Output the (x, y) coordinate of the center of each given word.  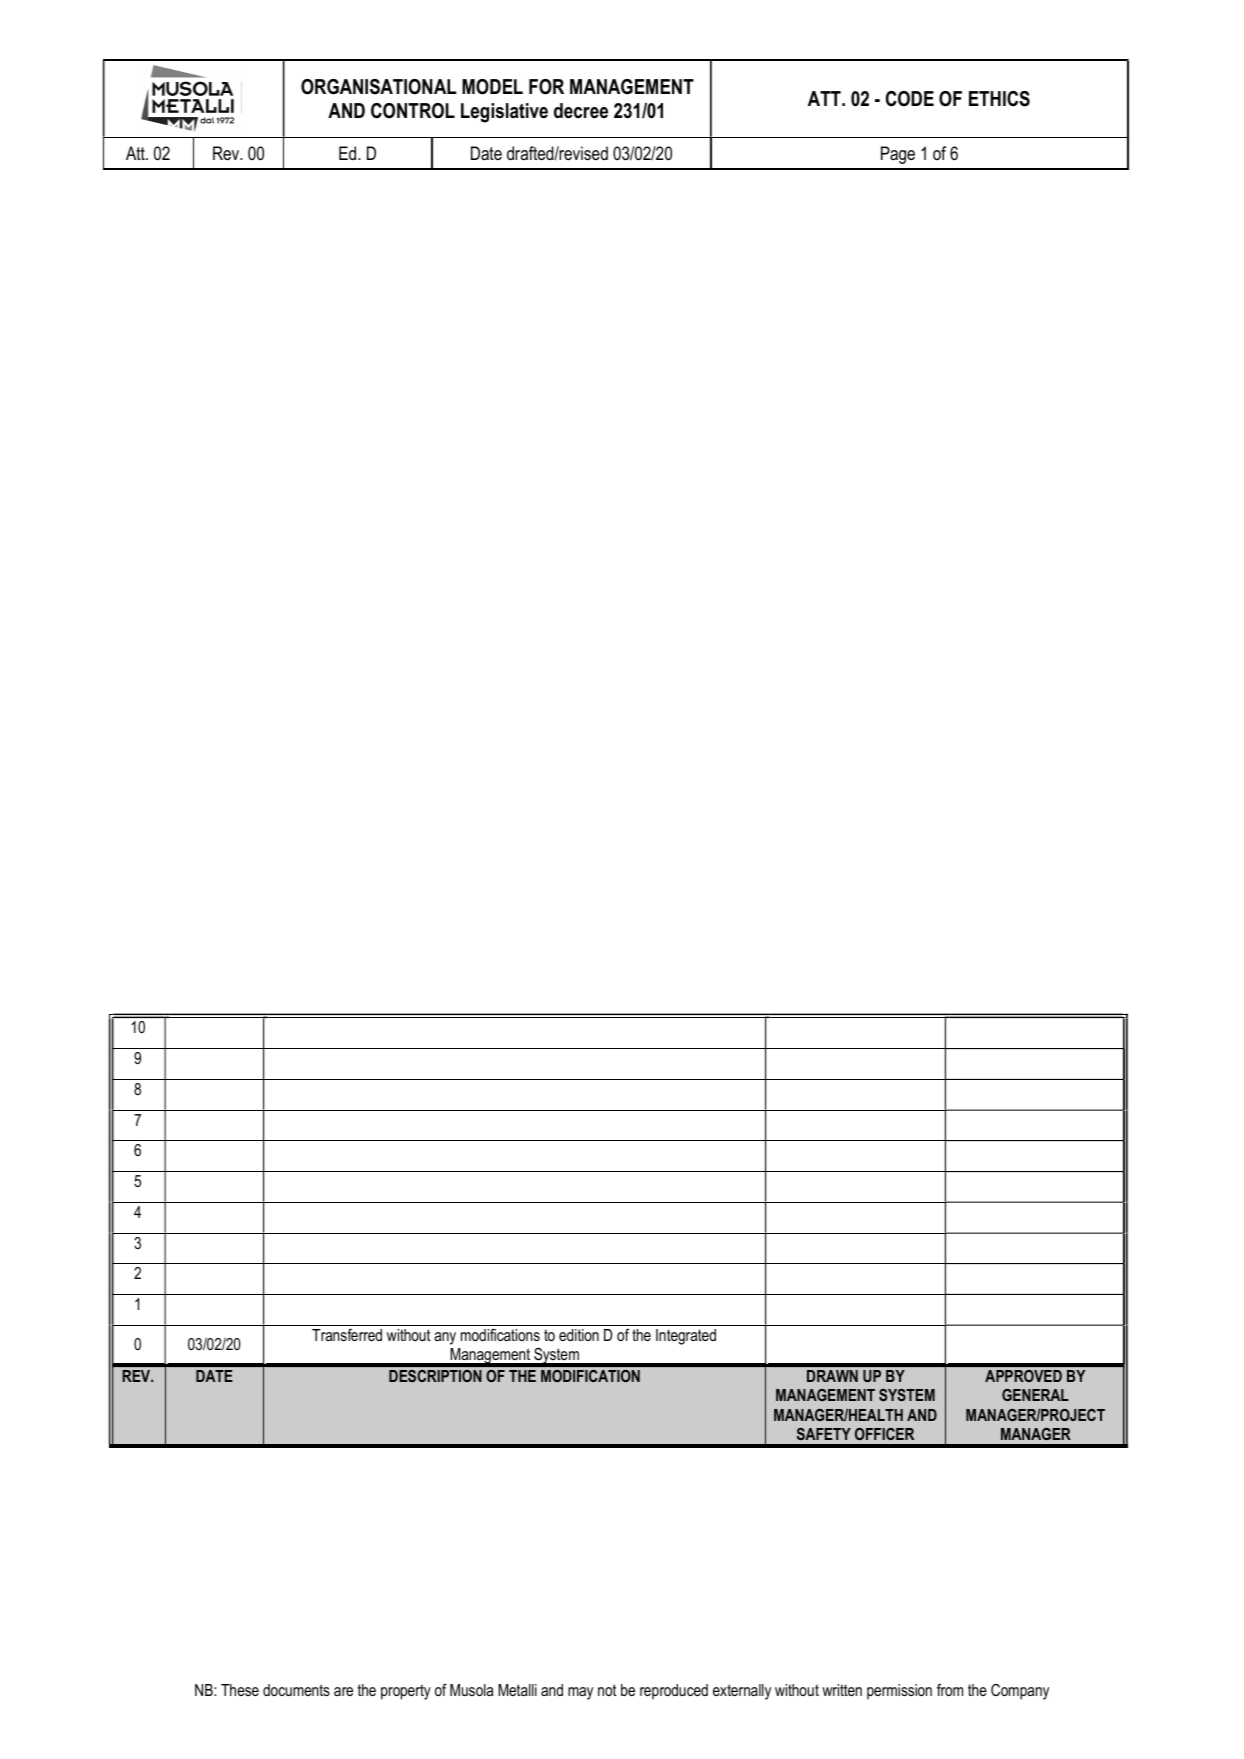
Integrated (686, 1337)
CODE (910, 99)
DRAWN (832, 1376)
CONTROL (413, 111)
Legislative (504, 113)
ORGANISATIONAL (378, 87)
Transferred (347, 1334)
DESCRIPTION (435, 1376)
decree (581, 111)
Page (898, 155)
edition (579, 1335)
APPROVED (1023, 1376)
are (343, 1691)
